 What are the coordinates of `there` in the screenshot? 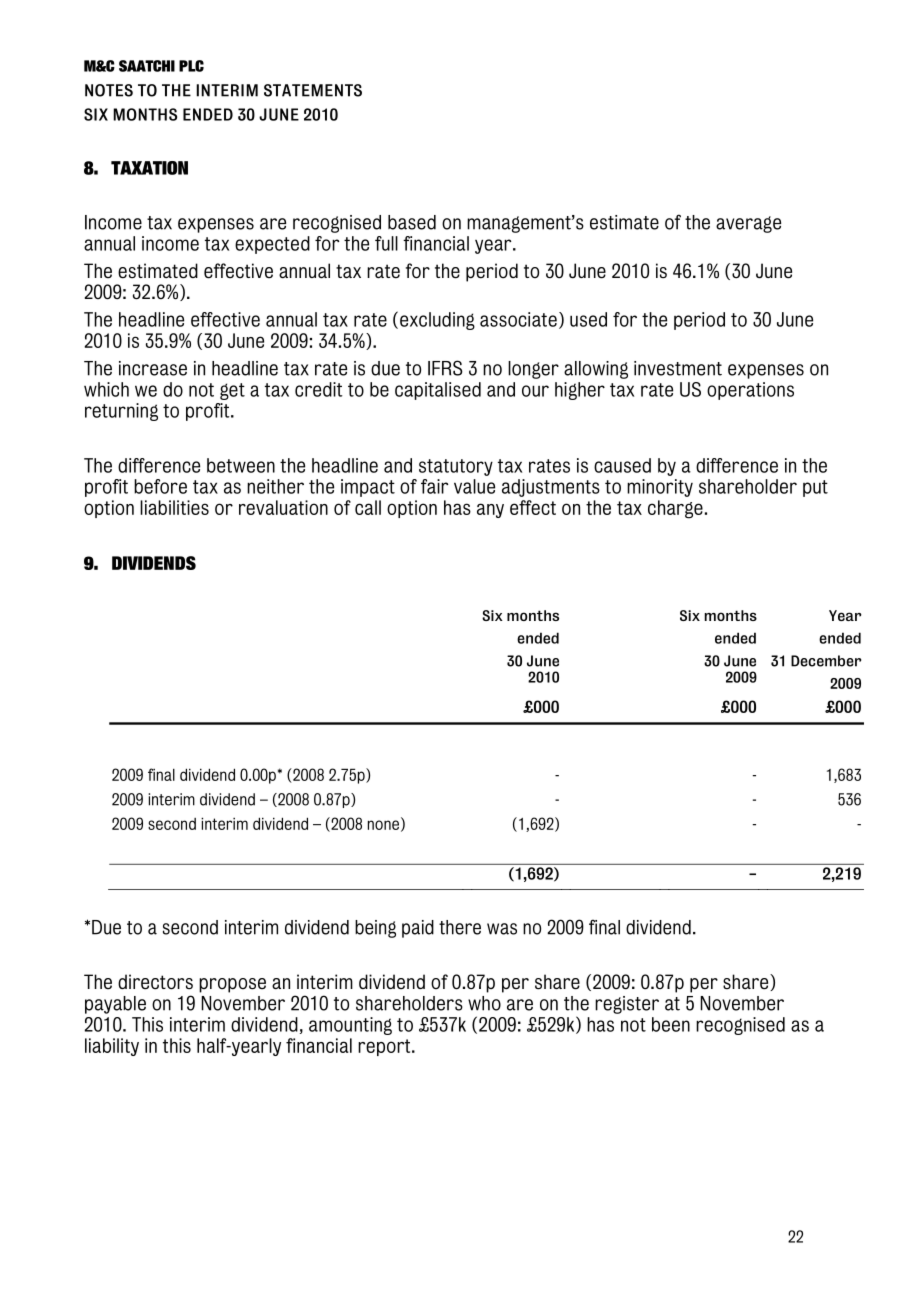 It's located at (460, 927).
